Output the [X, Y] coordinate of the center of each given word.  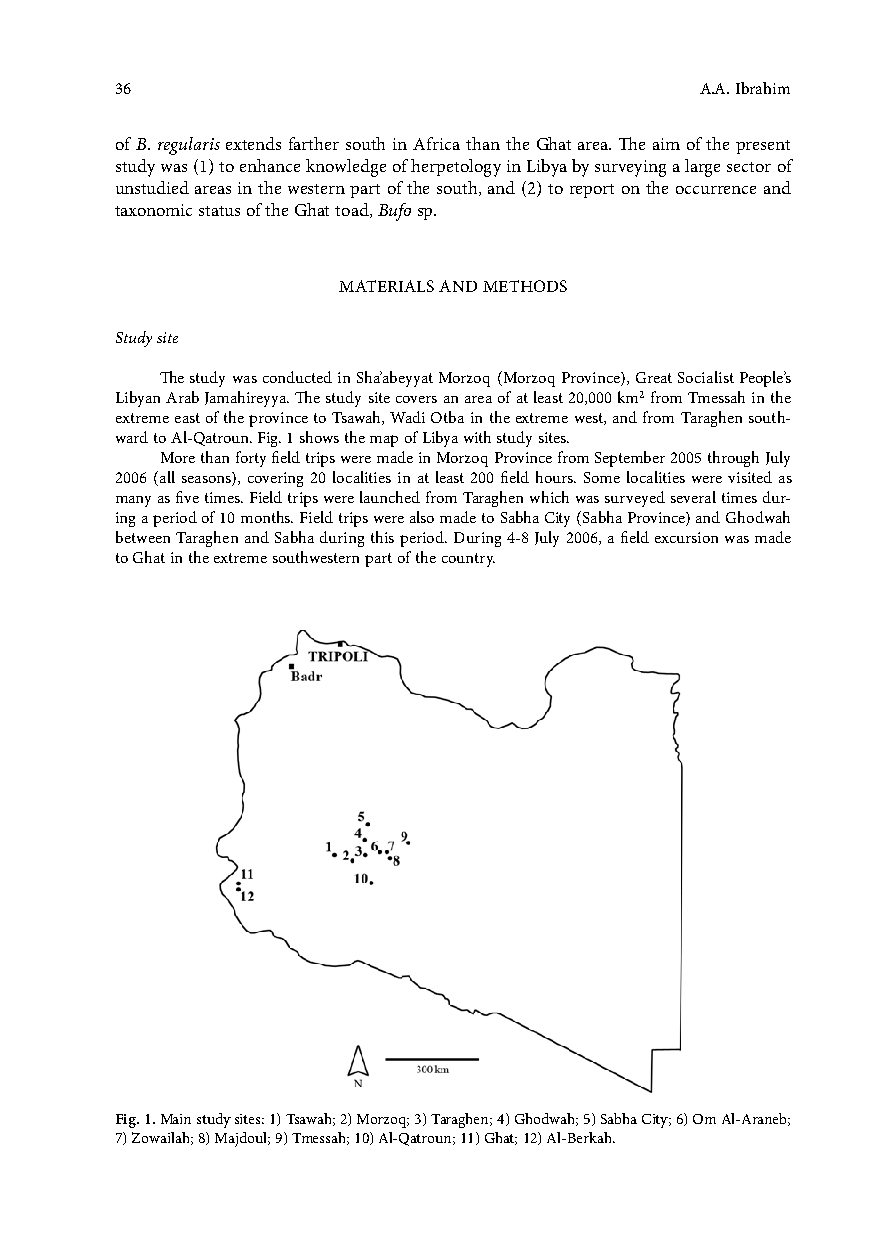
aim [666, 144]
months [267, 517]
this [382, 537]
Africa [436, 143]
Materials [386, 286]
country [468, 560]
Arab [182, 397]
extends [253, 143]
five [187, 497]
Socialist [706, 377]
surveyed [635, 499]
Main [176, 1119]
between [143, 537]
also [422, 517]
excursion [686, 537]
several [693, 497]
